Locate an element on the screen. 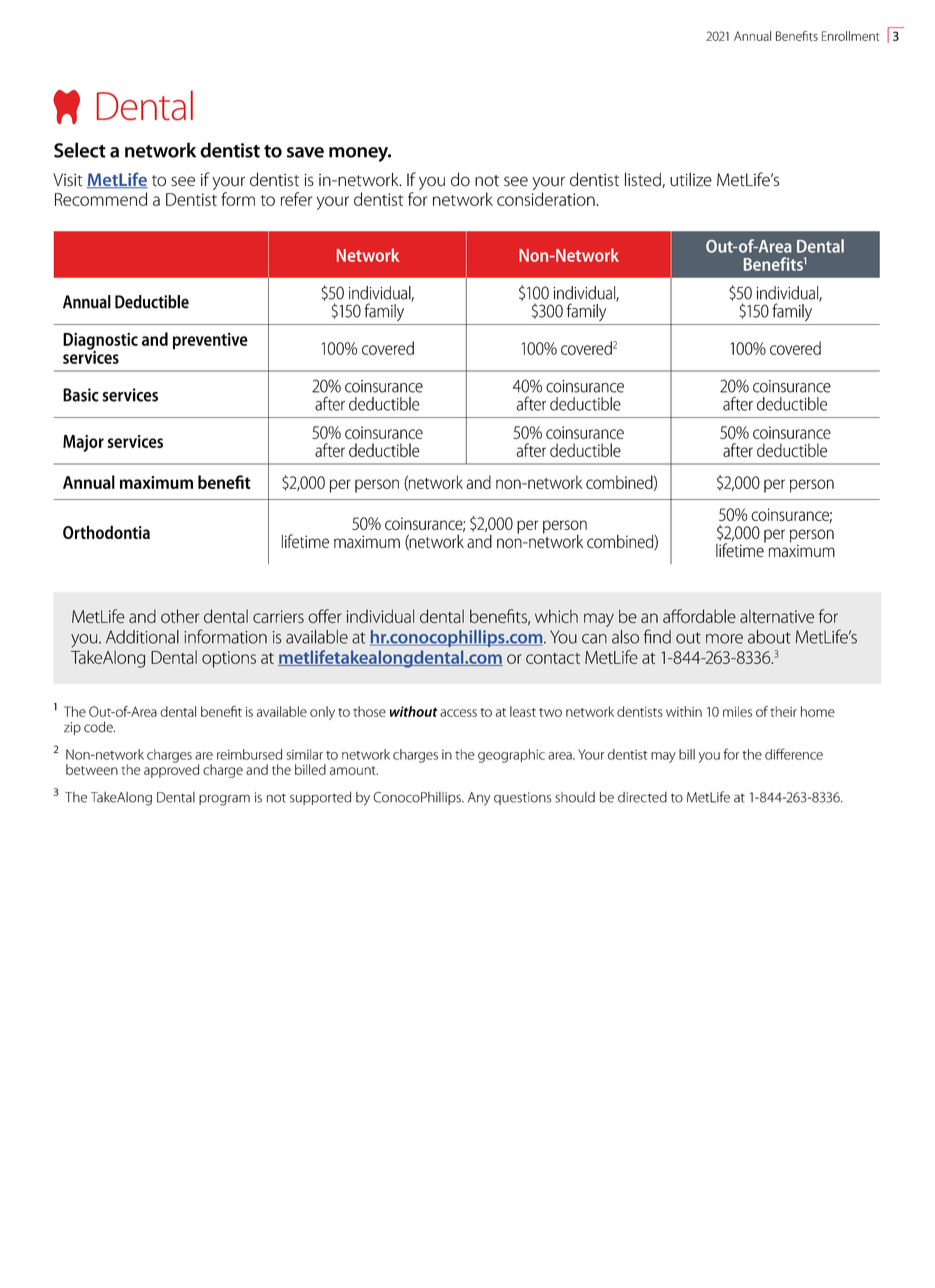 The height and width of the screenshot is (1288, 935). alternative is located at coordinates (777, 616).
